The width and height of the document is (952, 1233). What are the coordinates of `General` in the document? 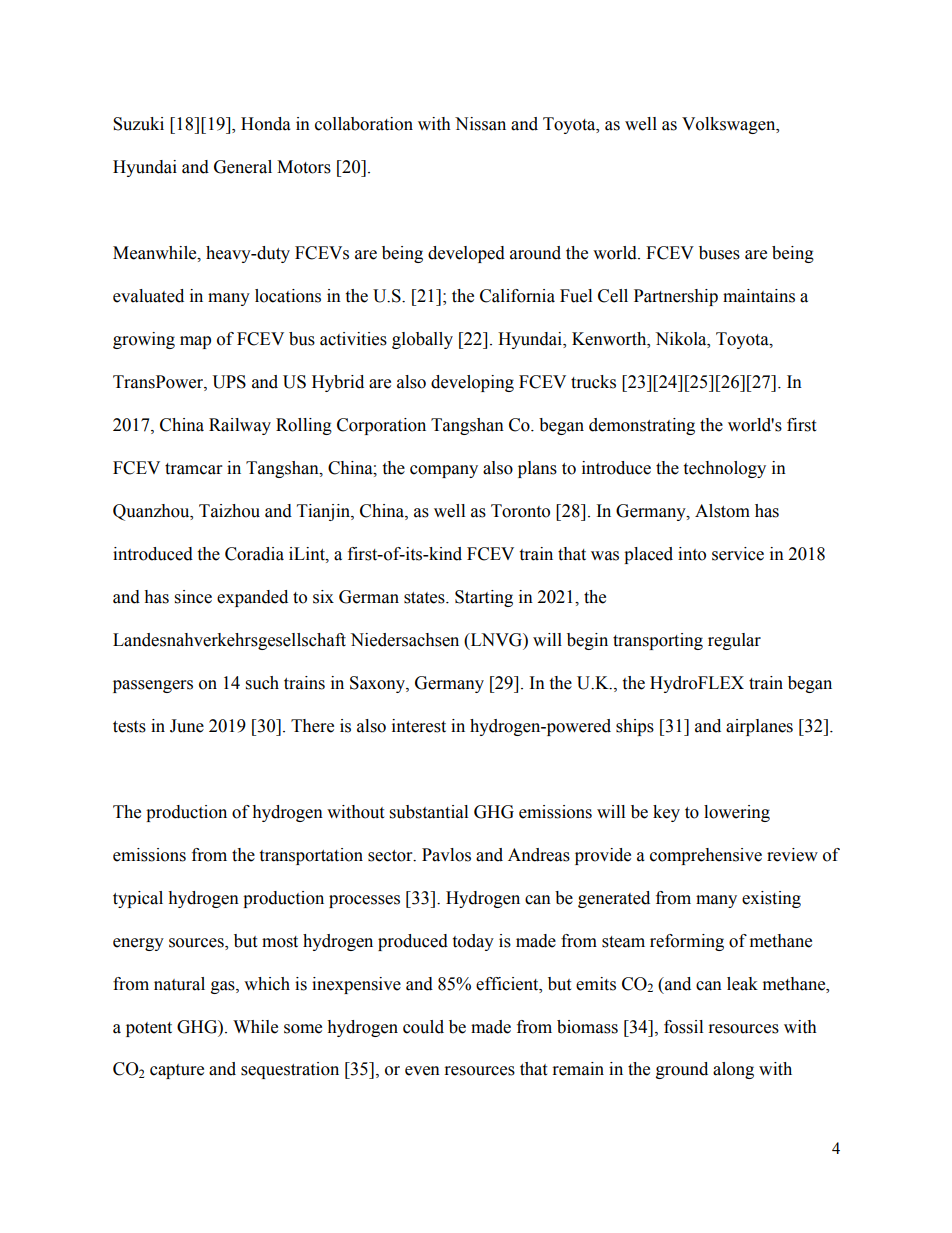 It's located at (243, 167).
